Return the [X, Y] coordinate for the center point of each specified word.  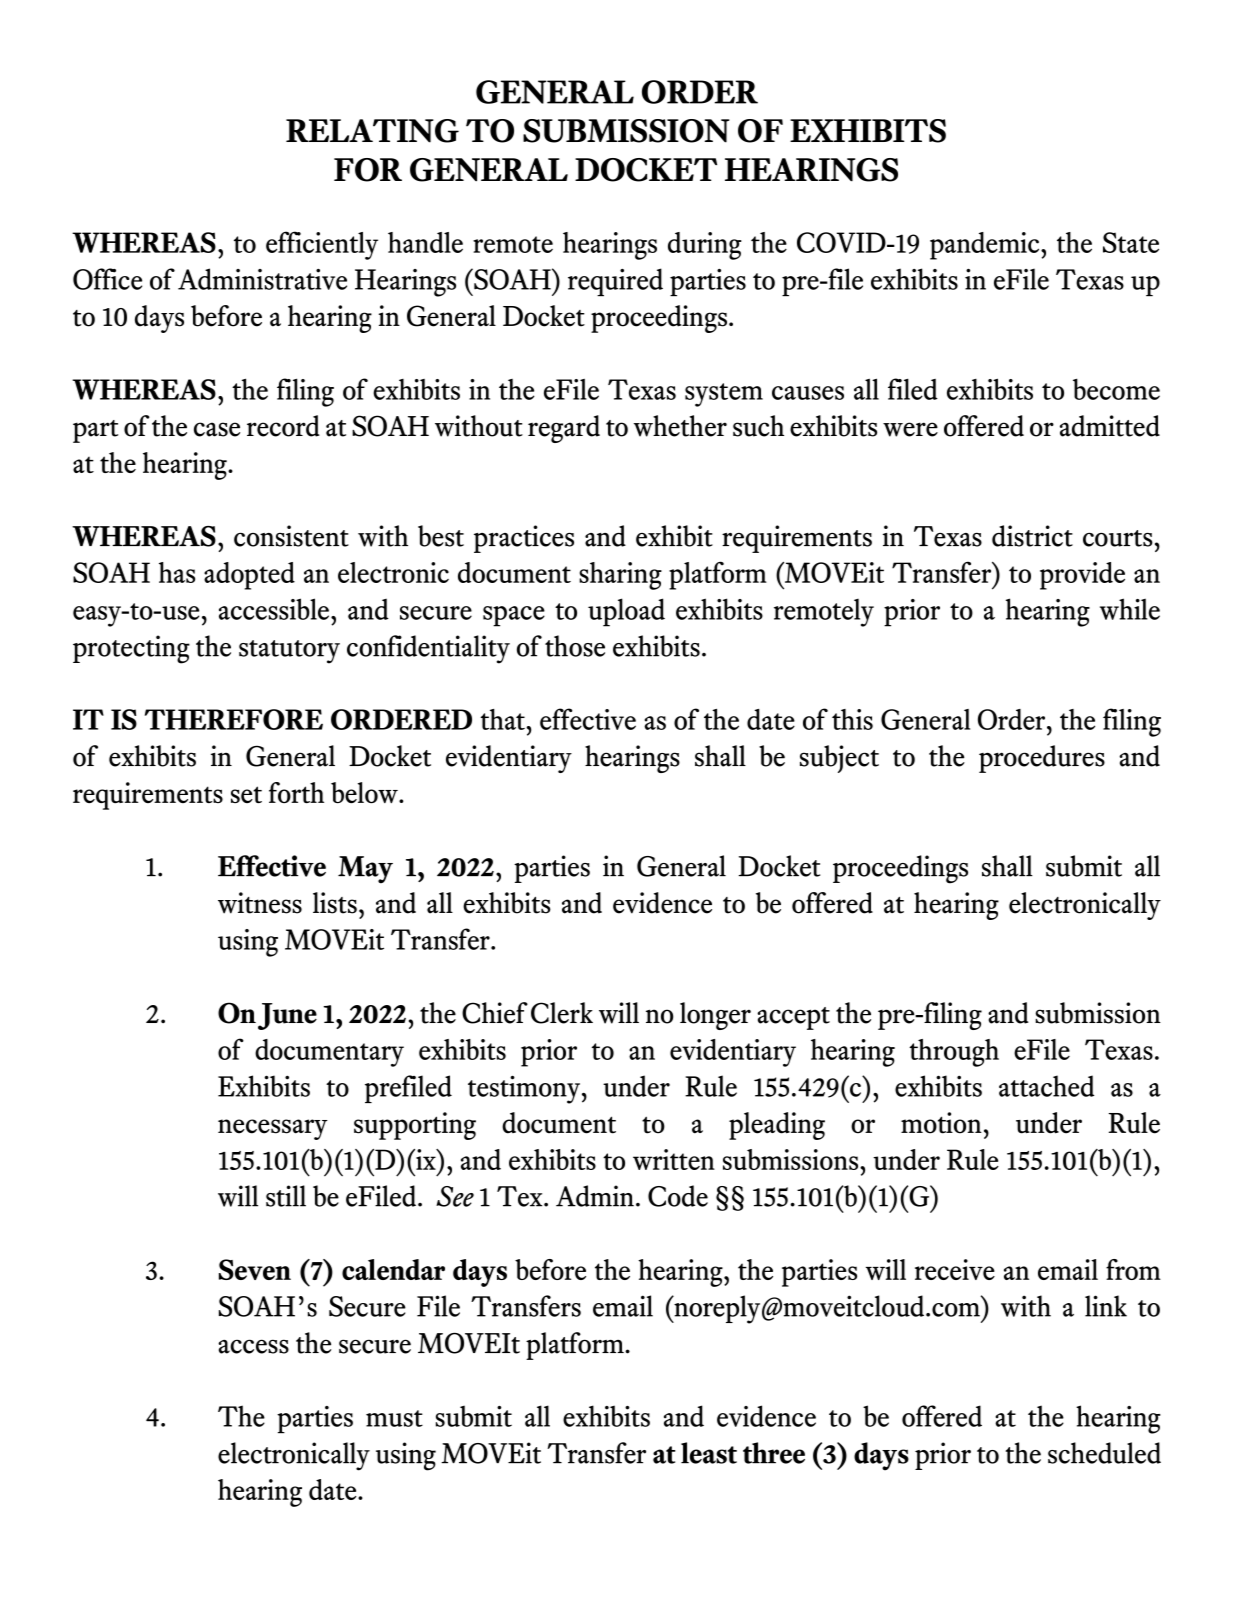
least [709, 1453]
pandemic [986, 246]
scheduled [1104, 1453]
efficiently [322, 245]
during [705, 246]
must [394, 1418]
